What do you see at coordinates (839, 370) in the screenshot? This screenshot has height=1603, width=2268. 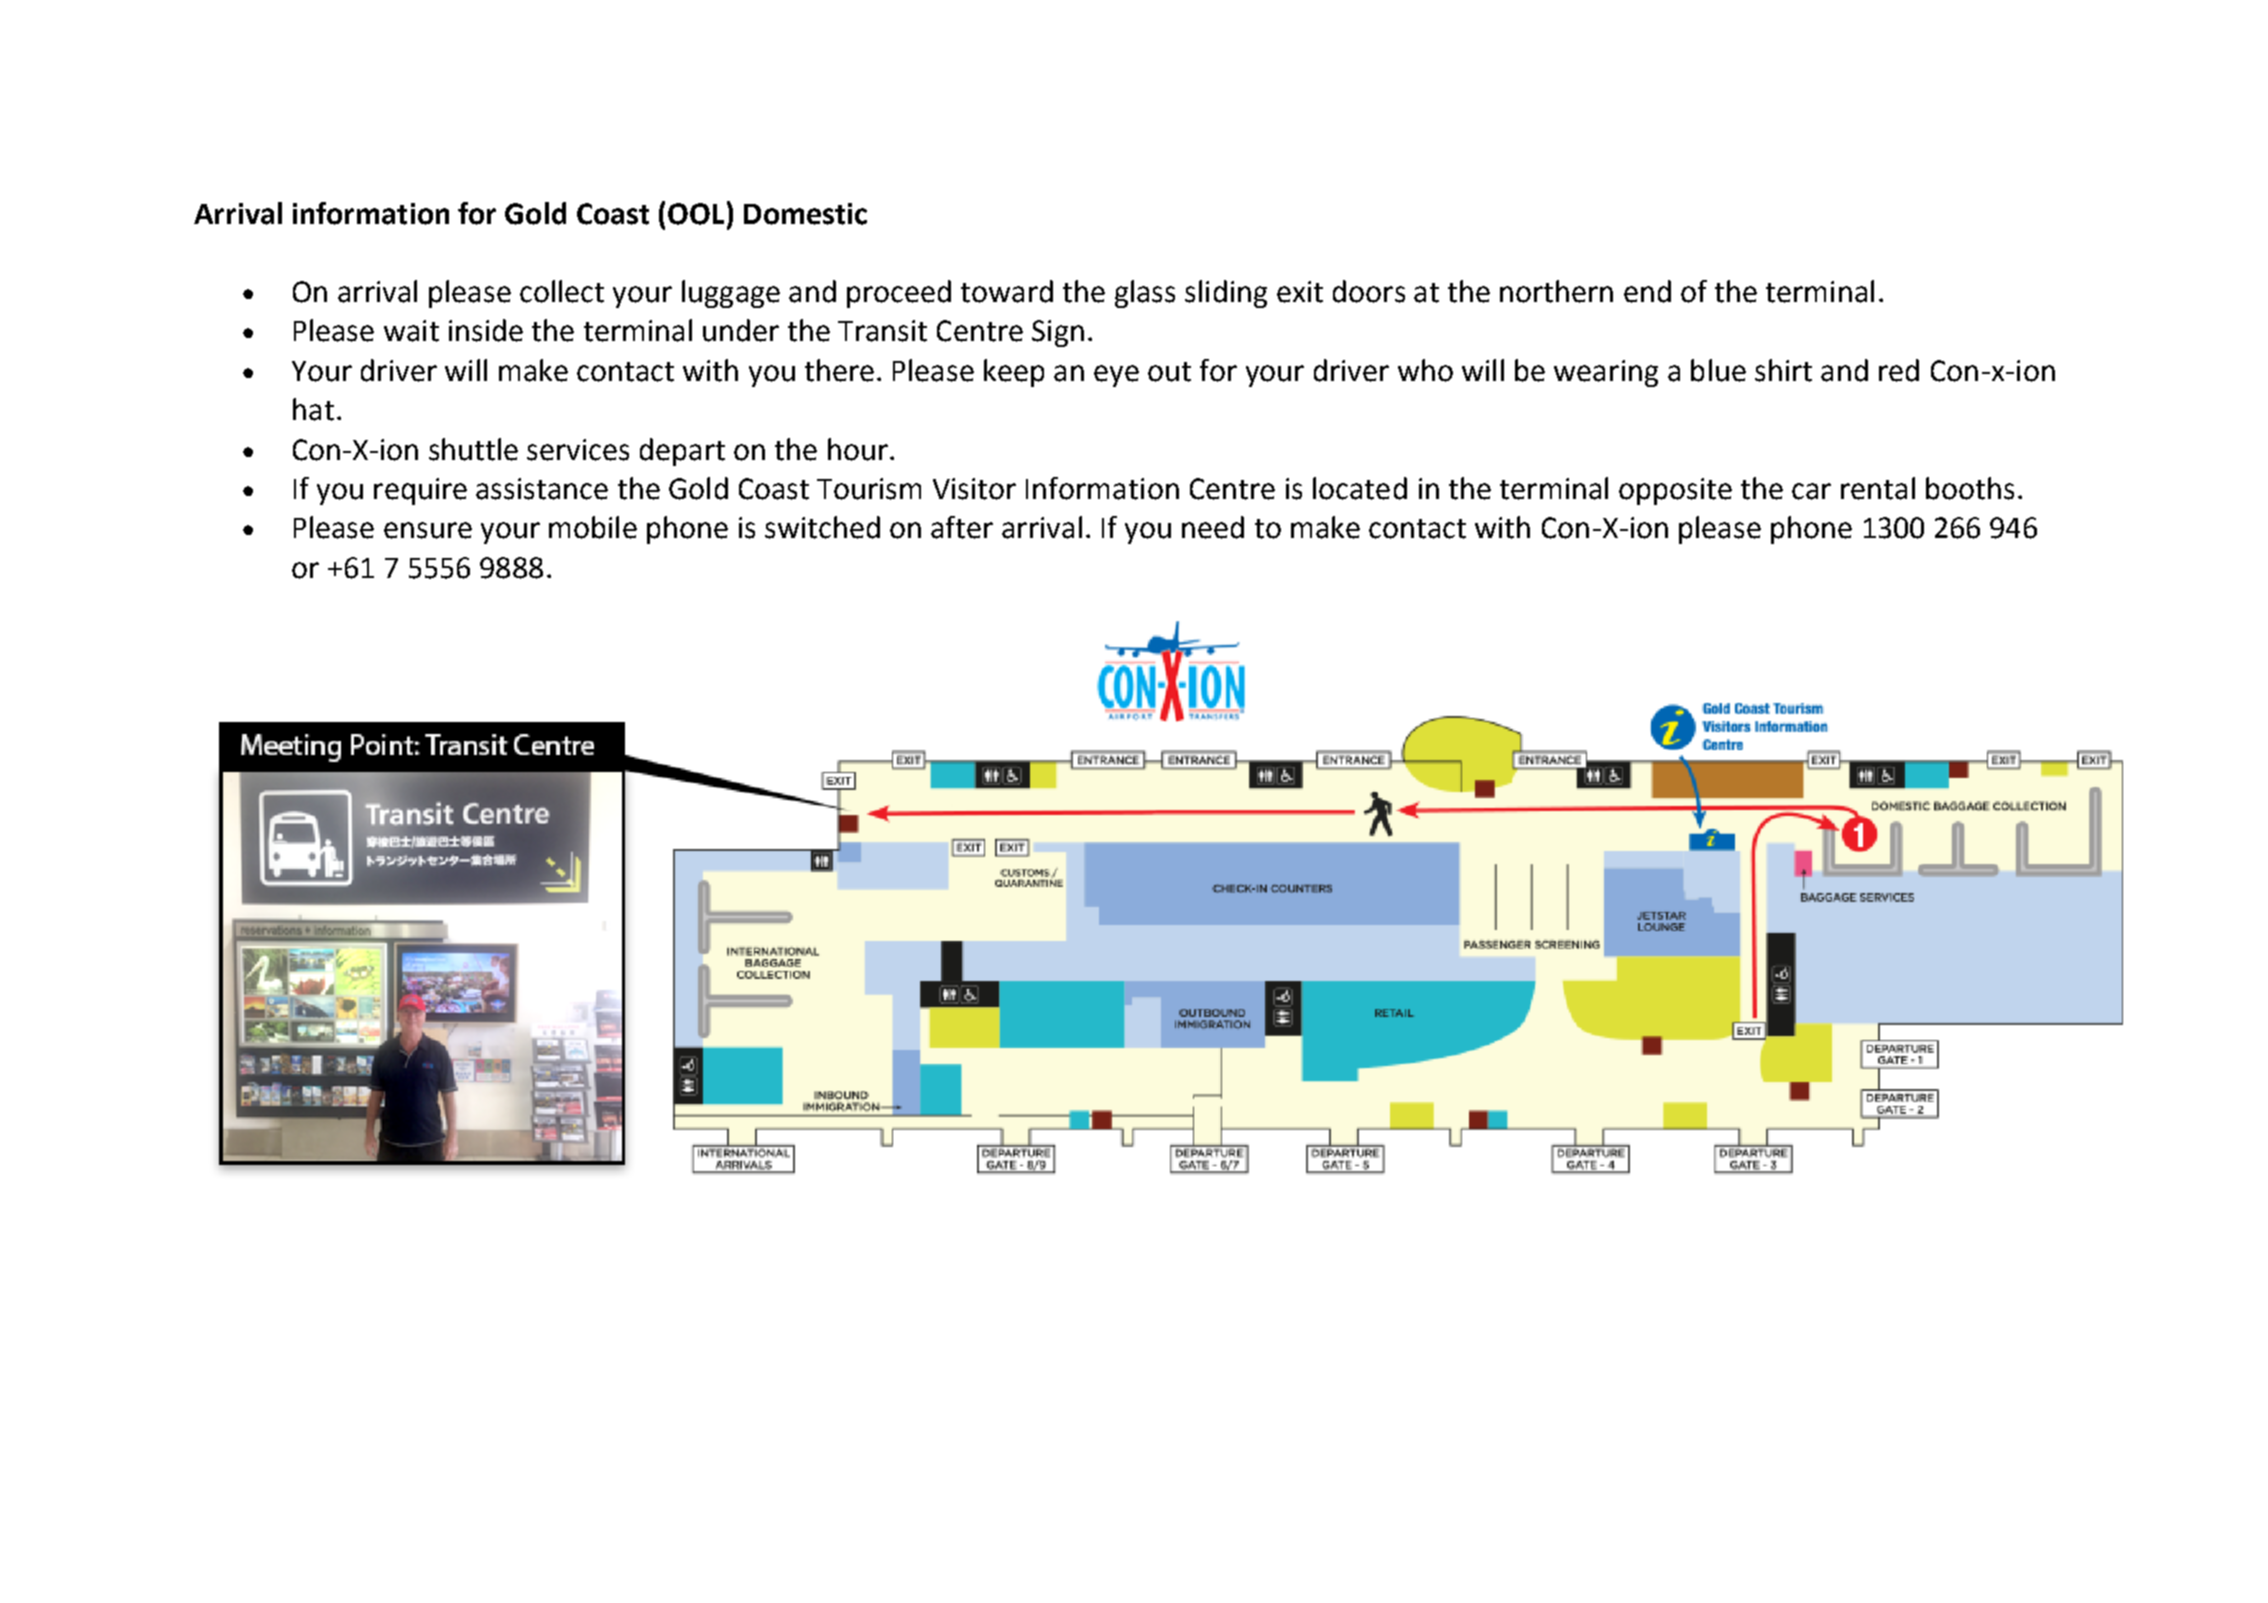 I see `there` at bounding box center [839, 370].
